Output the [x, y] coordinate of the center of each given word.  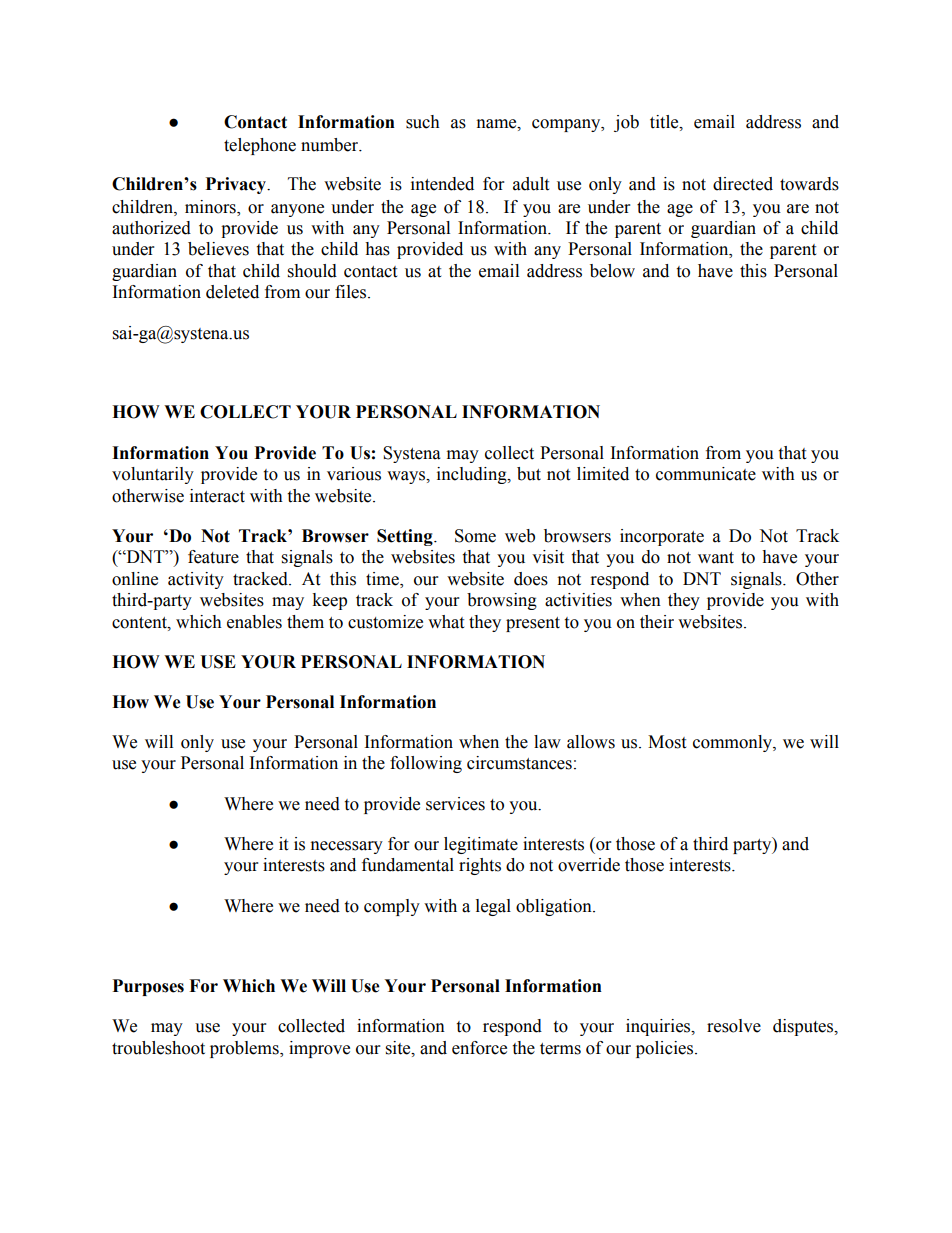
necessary [347, 847]
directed [743, 184]
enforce [479, 1048]
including [473, 475]
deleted [232, 292]
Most [667, 742]
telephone [260, 146]
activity [196, 580]
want [716, 558]
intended [442, 184]
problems [245, 1049]
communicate [706, 474]
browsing [502, 601]
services [455, 804]
